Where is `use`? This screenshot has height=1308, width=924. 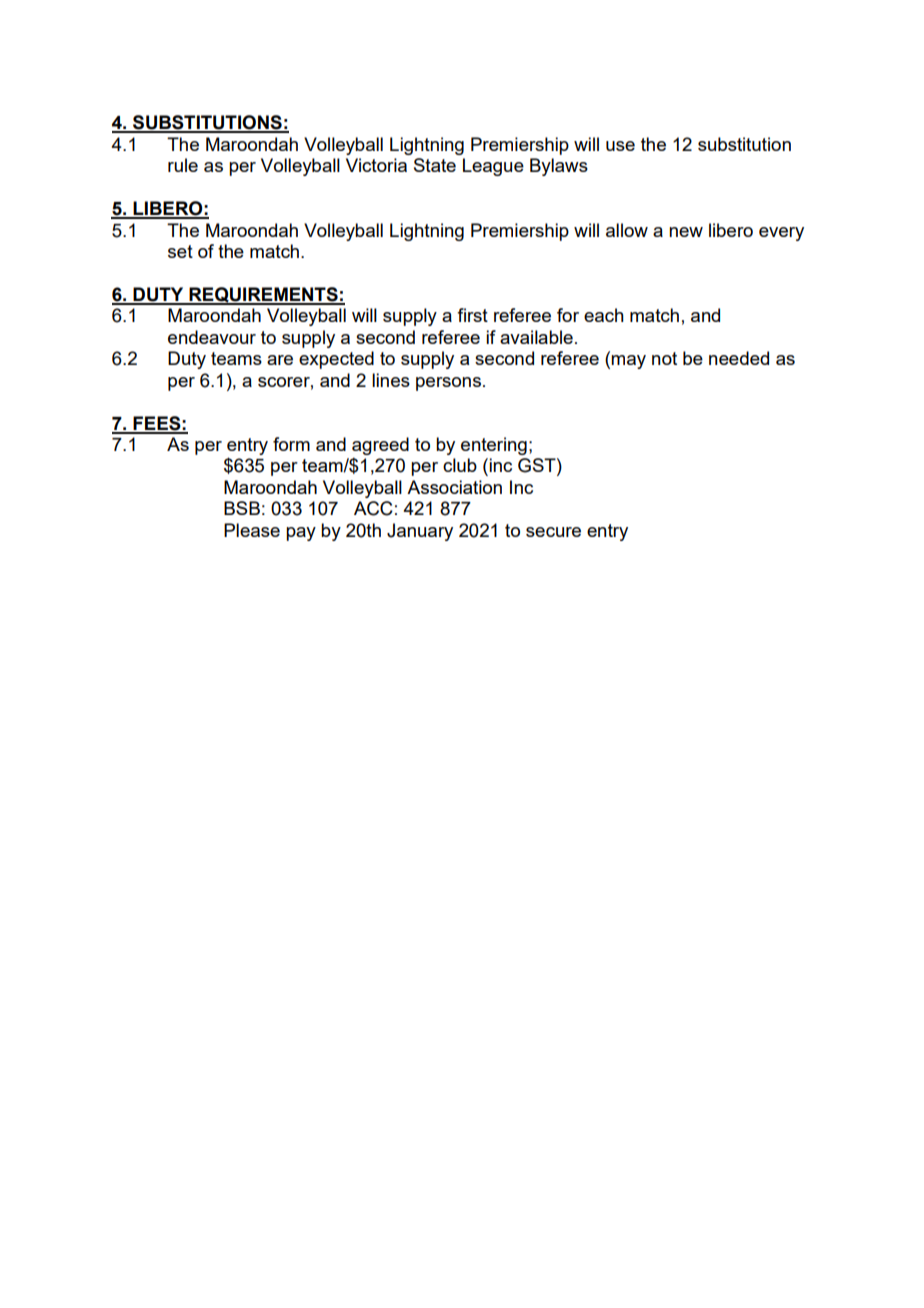
use is located at coordinates (620, 146).
